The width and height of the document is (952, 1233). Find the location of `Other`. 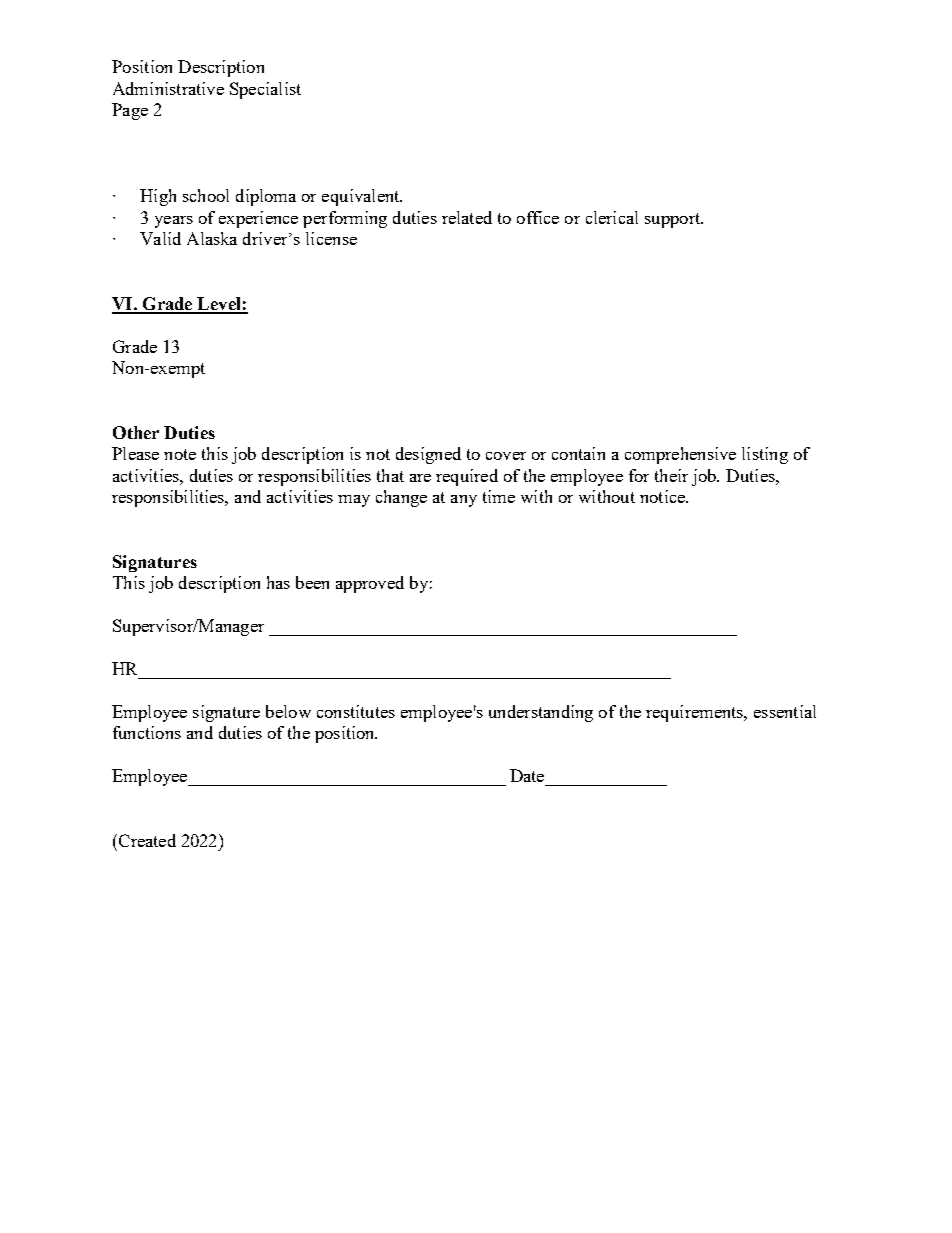

Other is located at coordinates (136, 432).
